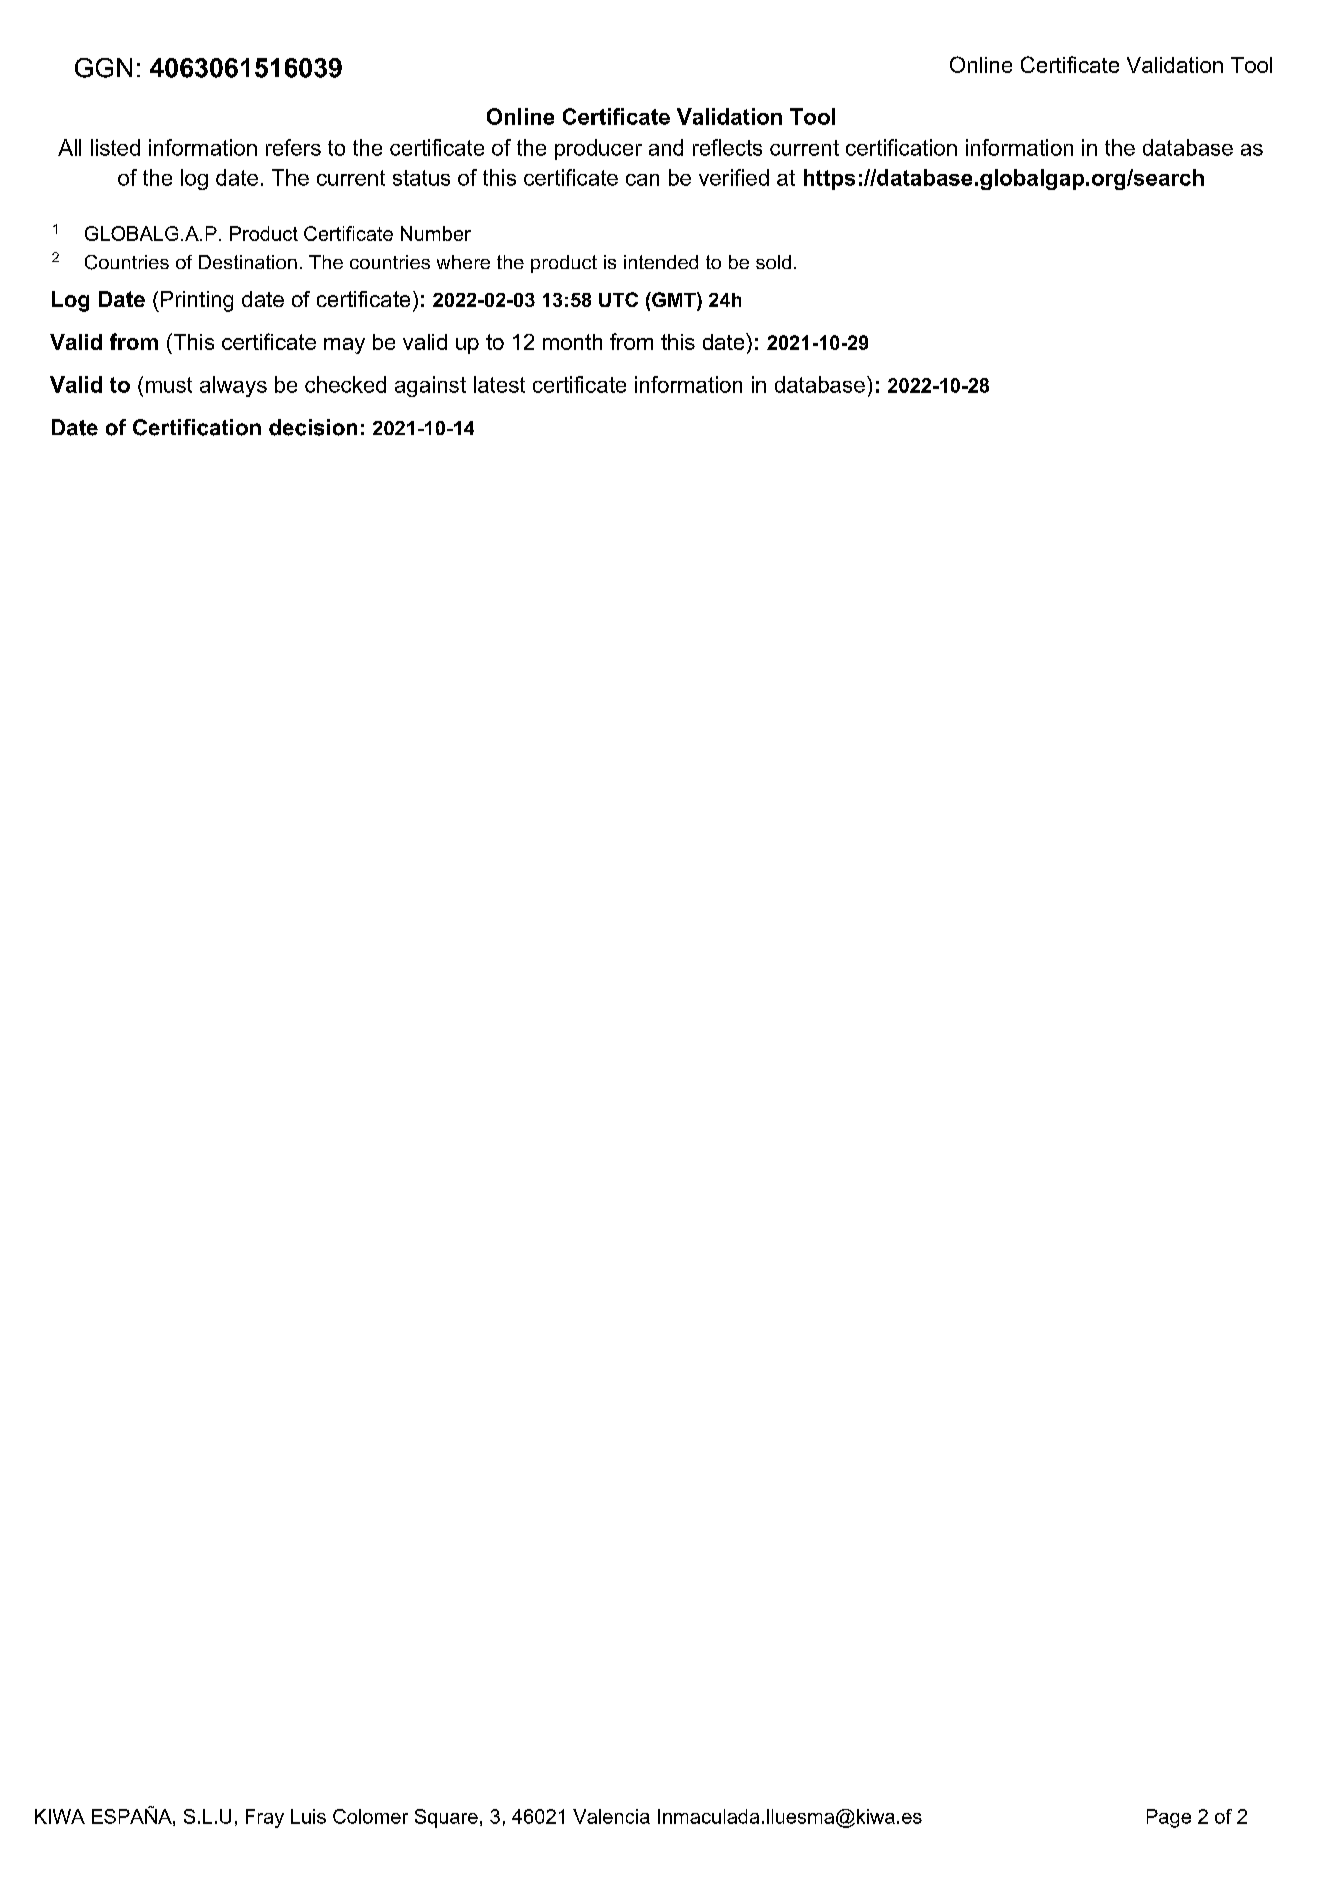 The width and height of the image is (1329, 1880). I want to click on can, so click(642, 180).
